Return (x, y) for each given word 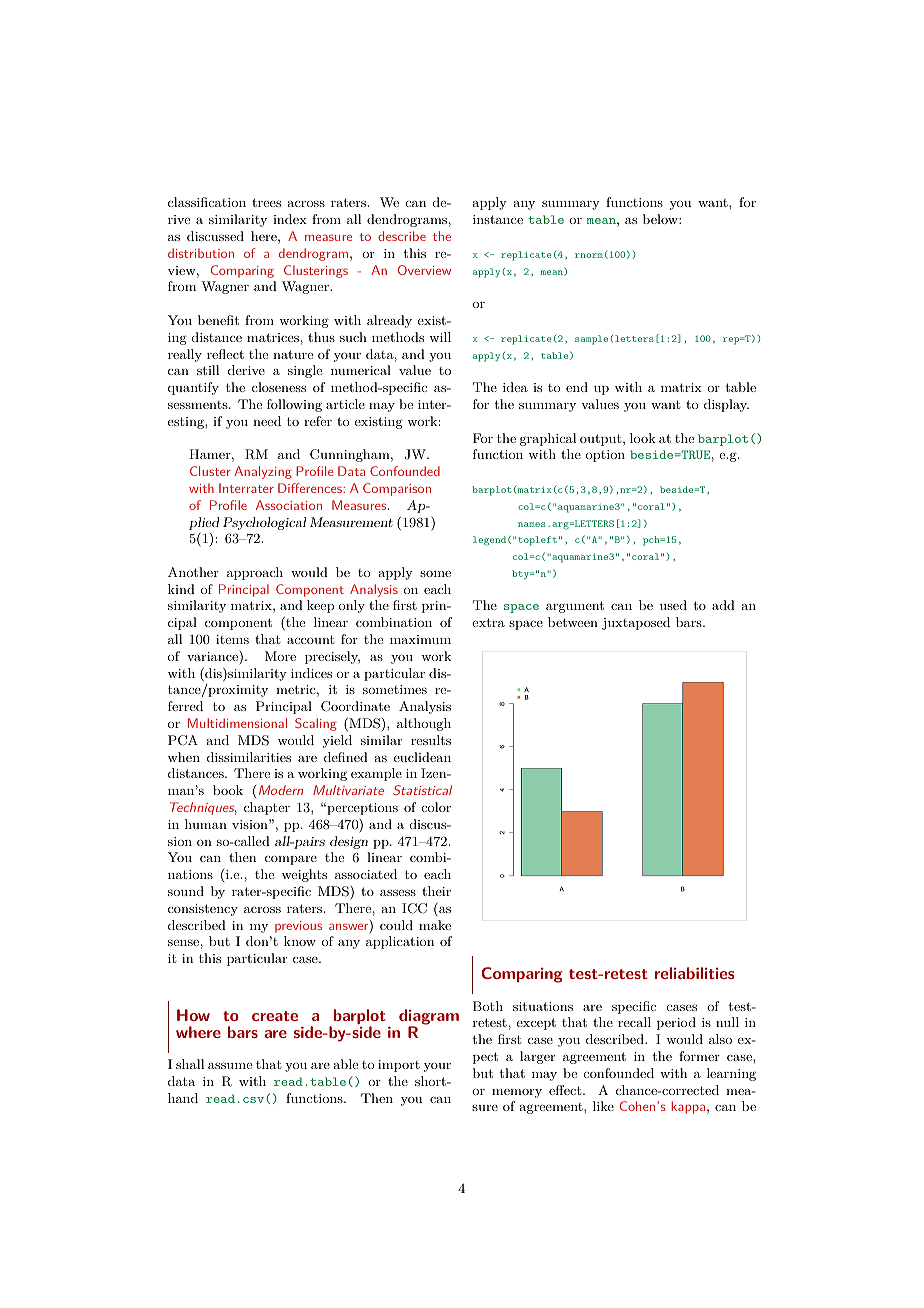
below (661, 219)
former (699, 1056)
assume (230, 1065)
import (399, 1066)
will (440, 337)
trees (266, 202)
